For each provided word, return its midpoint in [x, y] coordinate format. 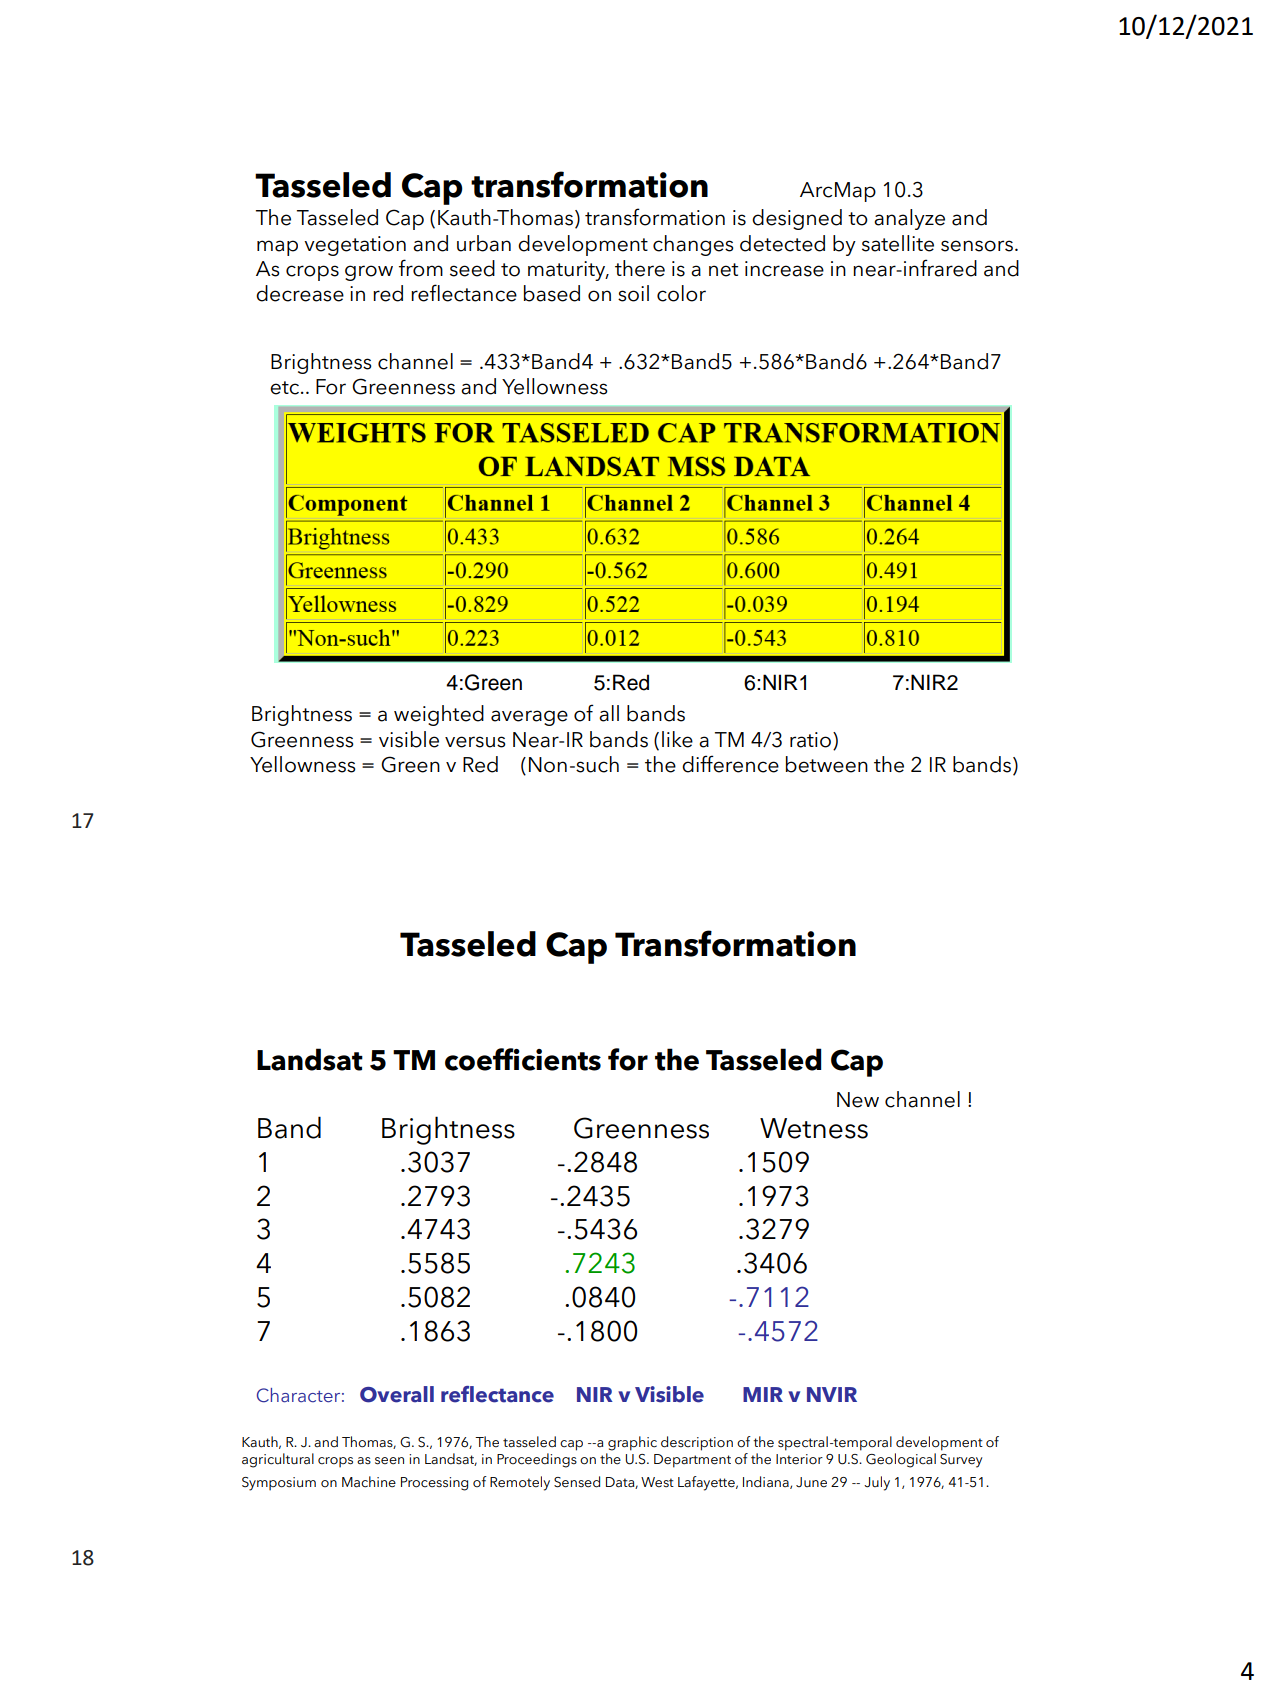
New [858, 1100]
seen [389, 1461]
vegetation [355, 246]
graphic [632, 1443]
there [640, 268]
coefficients [523, 1059]
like [677, 739]
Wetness [814, 1128]
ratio [812, 740]
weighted [439, 715]
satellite [898, 243]
